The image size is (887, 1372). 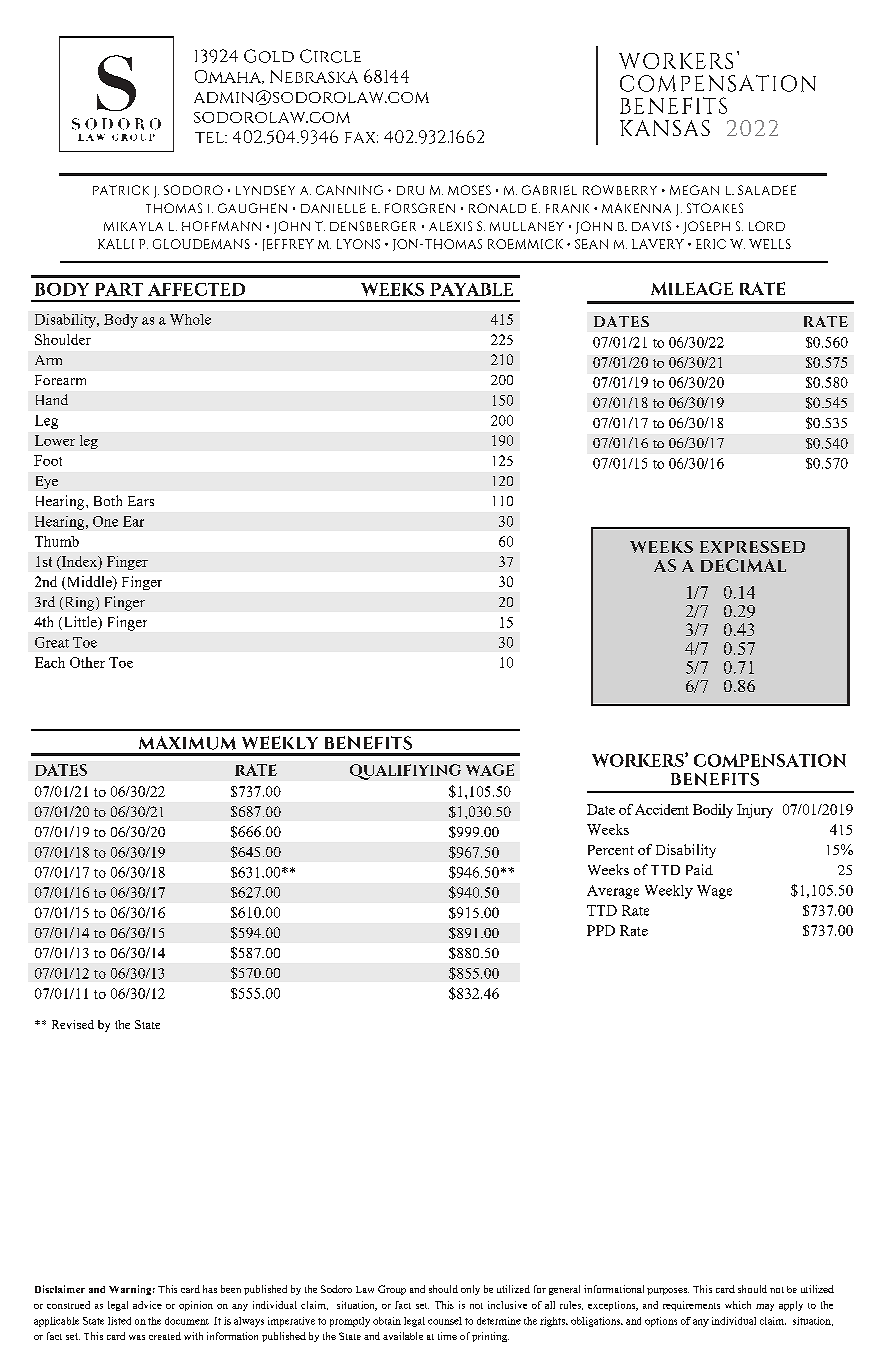 I want to click on EXPRESSED, so click(x=752, y=547).
